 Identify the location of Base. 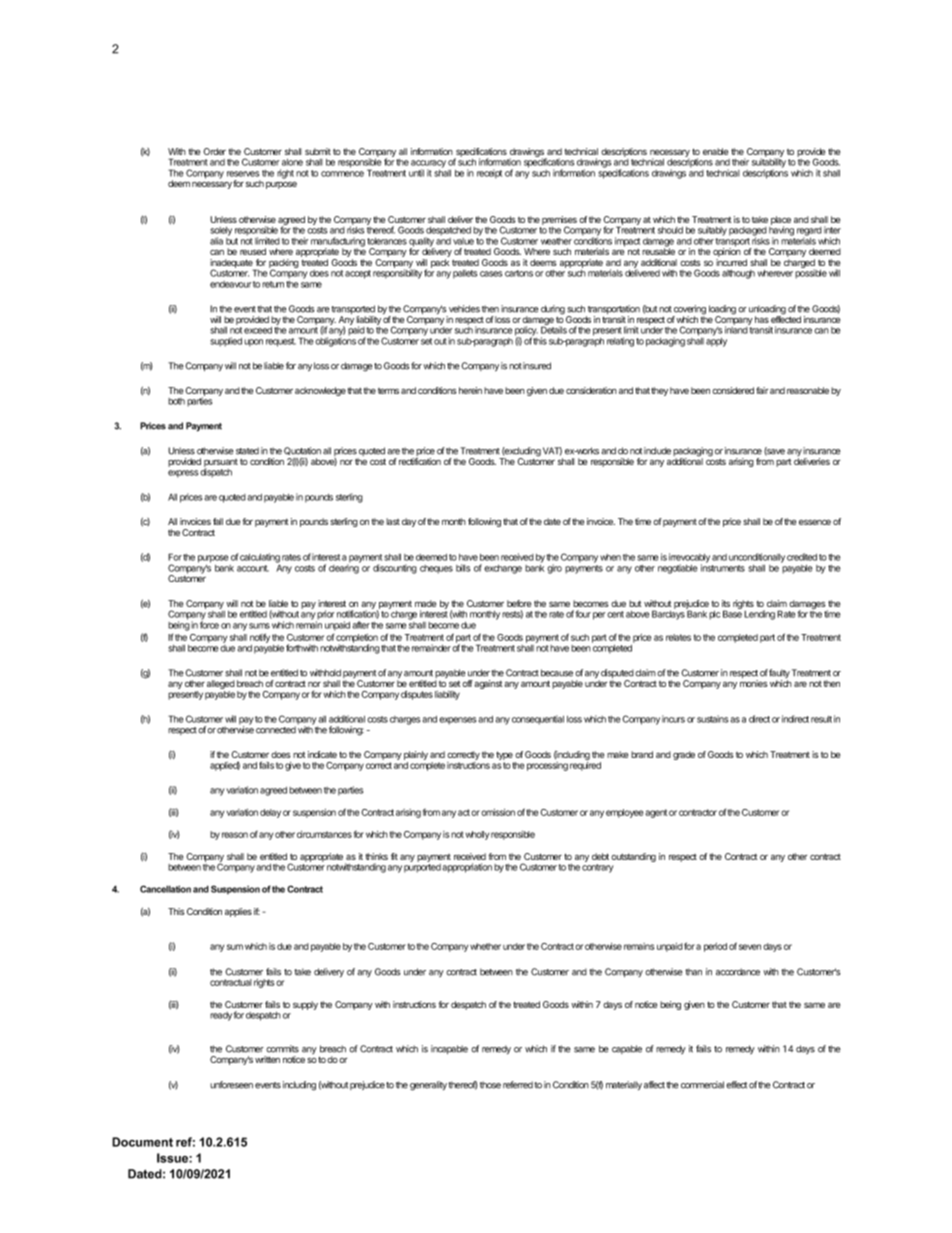
(732, 614).
